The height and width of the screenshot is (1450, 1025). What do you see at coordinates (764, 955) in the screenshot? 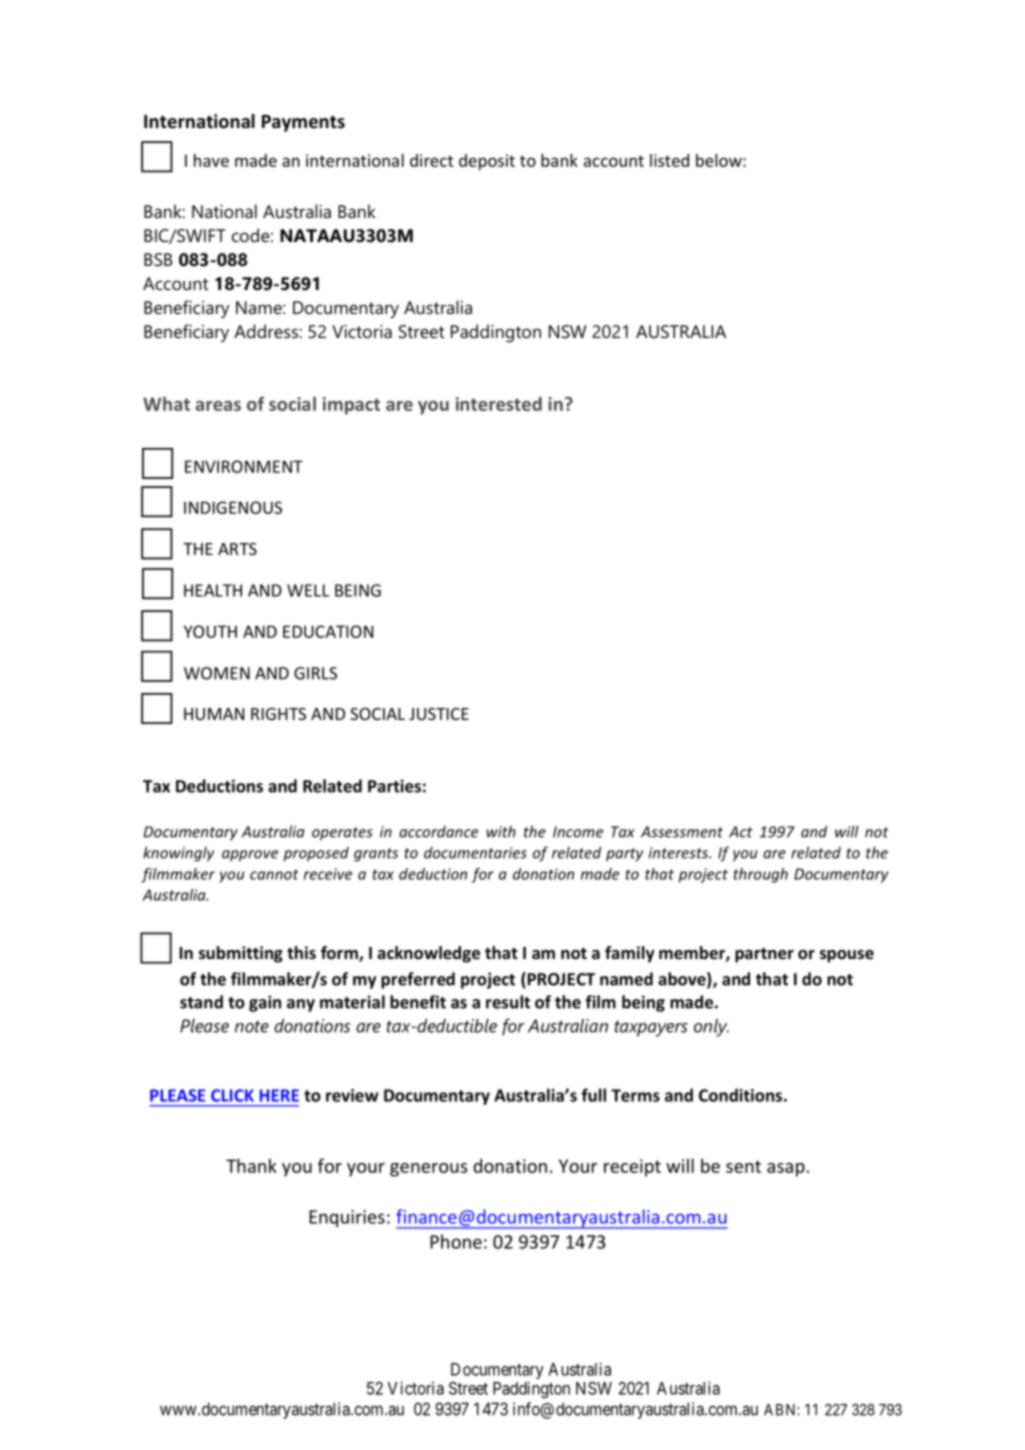
I see `partner` at bounding box center [764, 955].
